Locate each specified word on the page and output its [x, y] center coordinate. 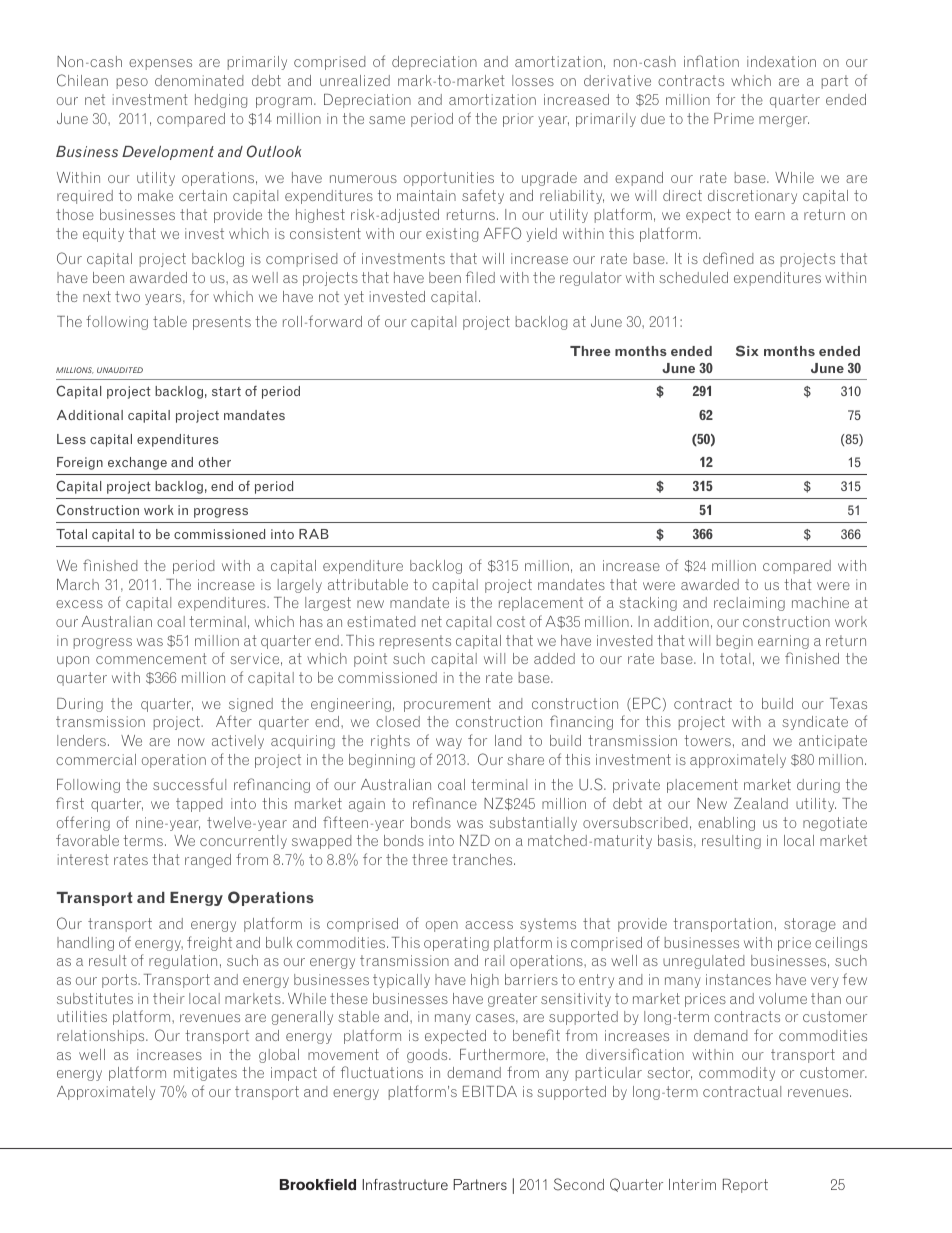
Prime [734, 118]
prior [518, 120]
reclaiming [749, 604]
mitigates [205, 1074]
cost [511, 621]
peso [132, 83]
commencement [151, 658]
